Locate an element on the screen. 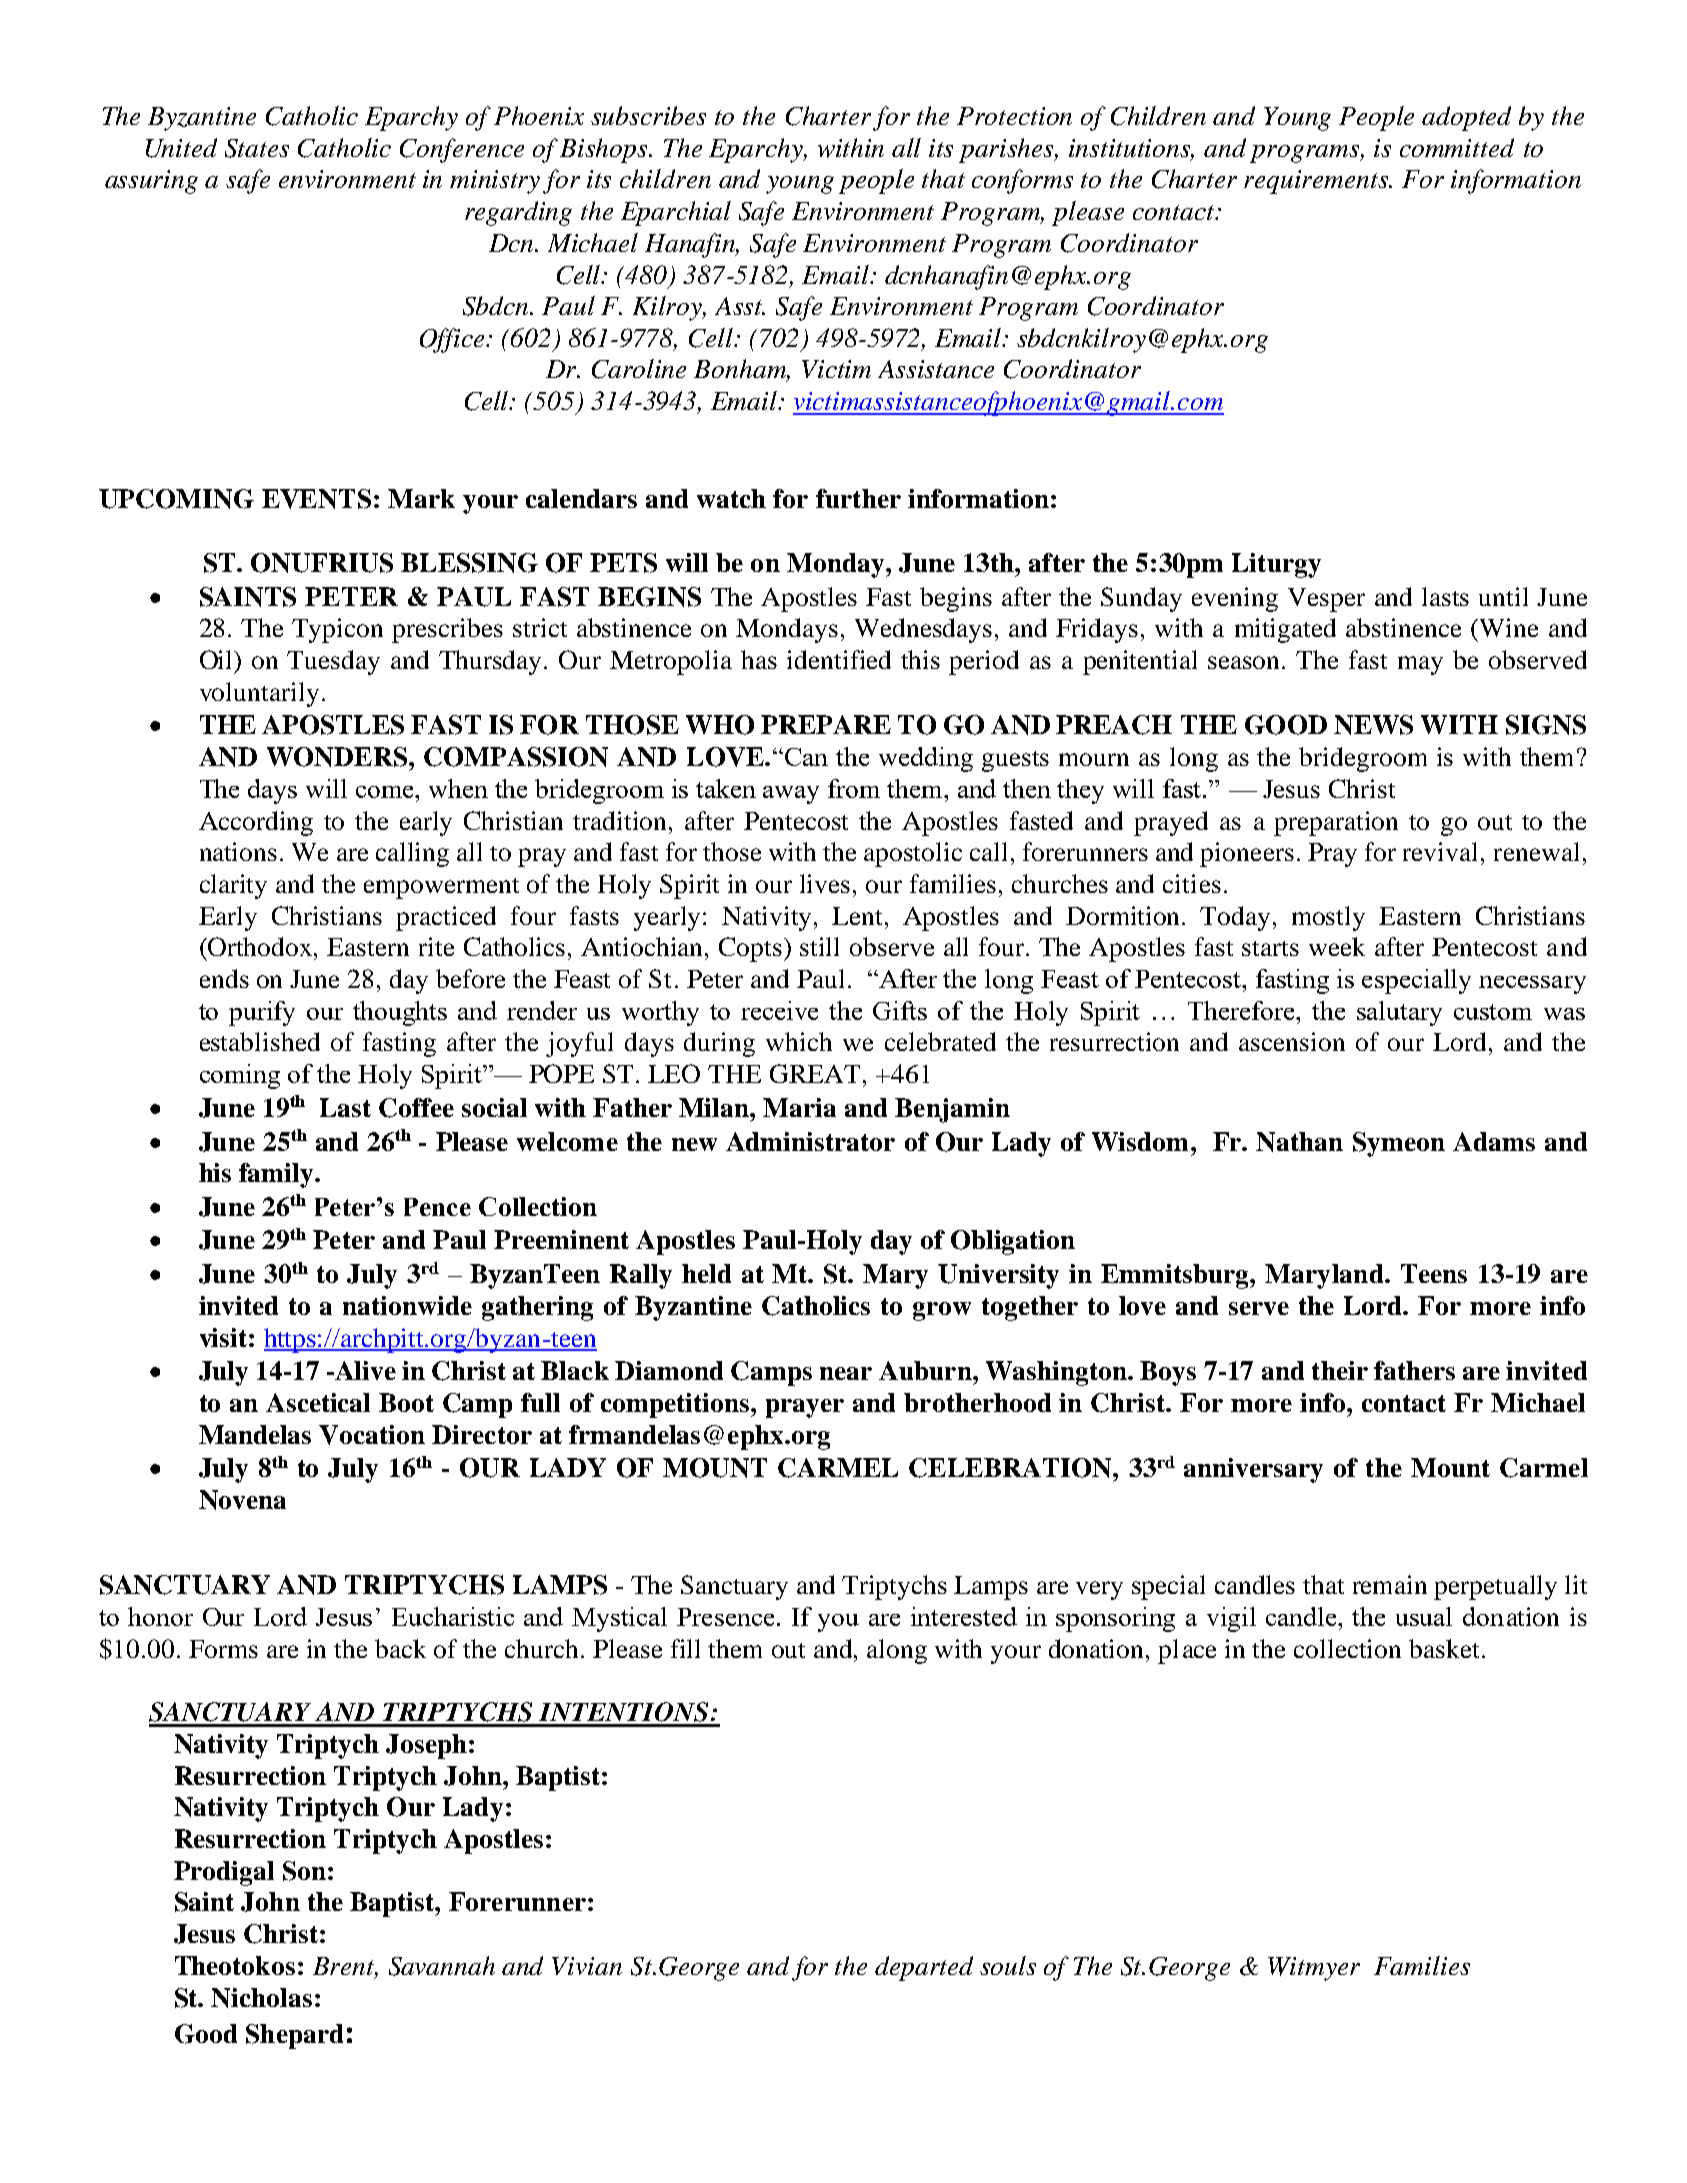  NEWS is located at coordinates (1373, 725).
